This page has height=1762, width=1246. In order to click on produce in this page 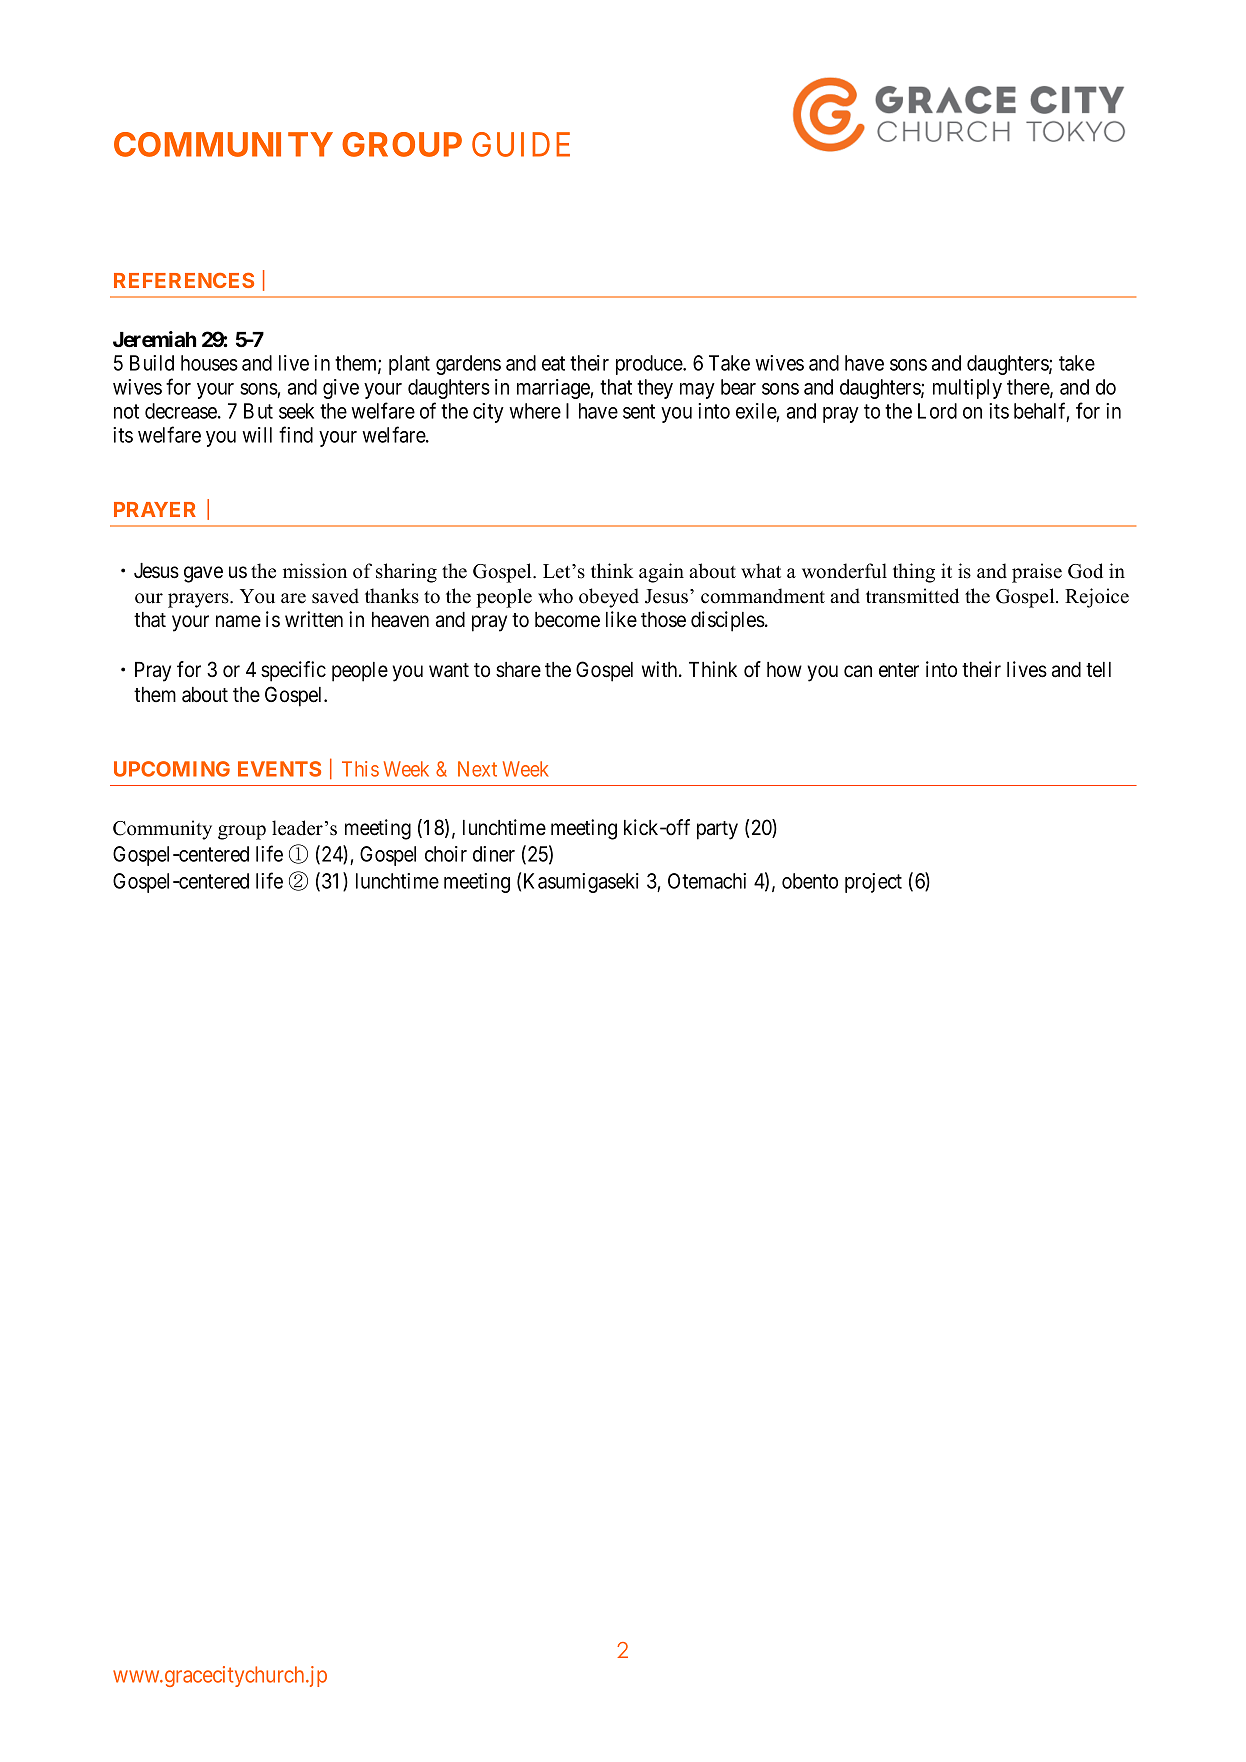, I will do `click(650, 365)`.
